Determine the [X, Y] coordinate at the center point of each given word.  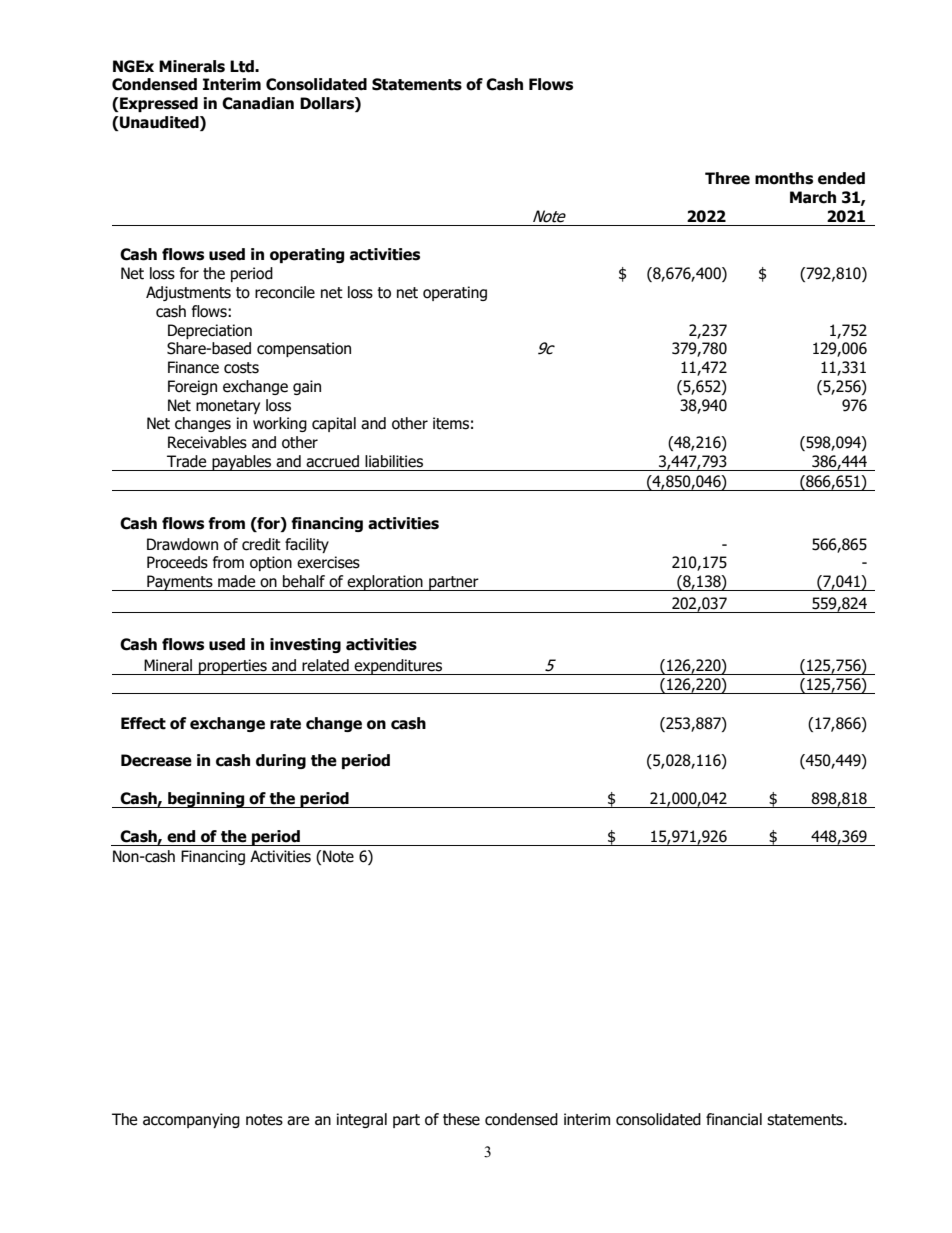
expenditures [398, 667]
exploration [385, 583]
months [784, 178]
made [236, 581]
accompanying [191, 1120]
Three [727, 178]
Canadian [258, 103]
